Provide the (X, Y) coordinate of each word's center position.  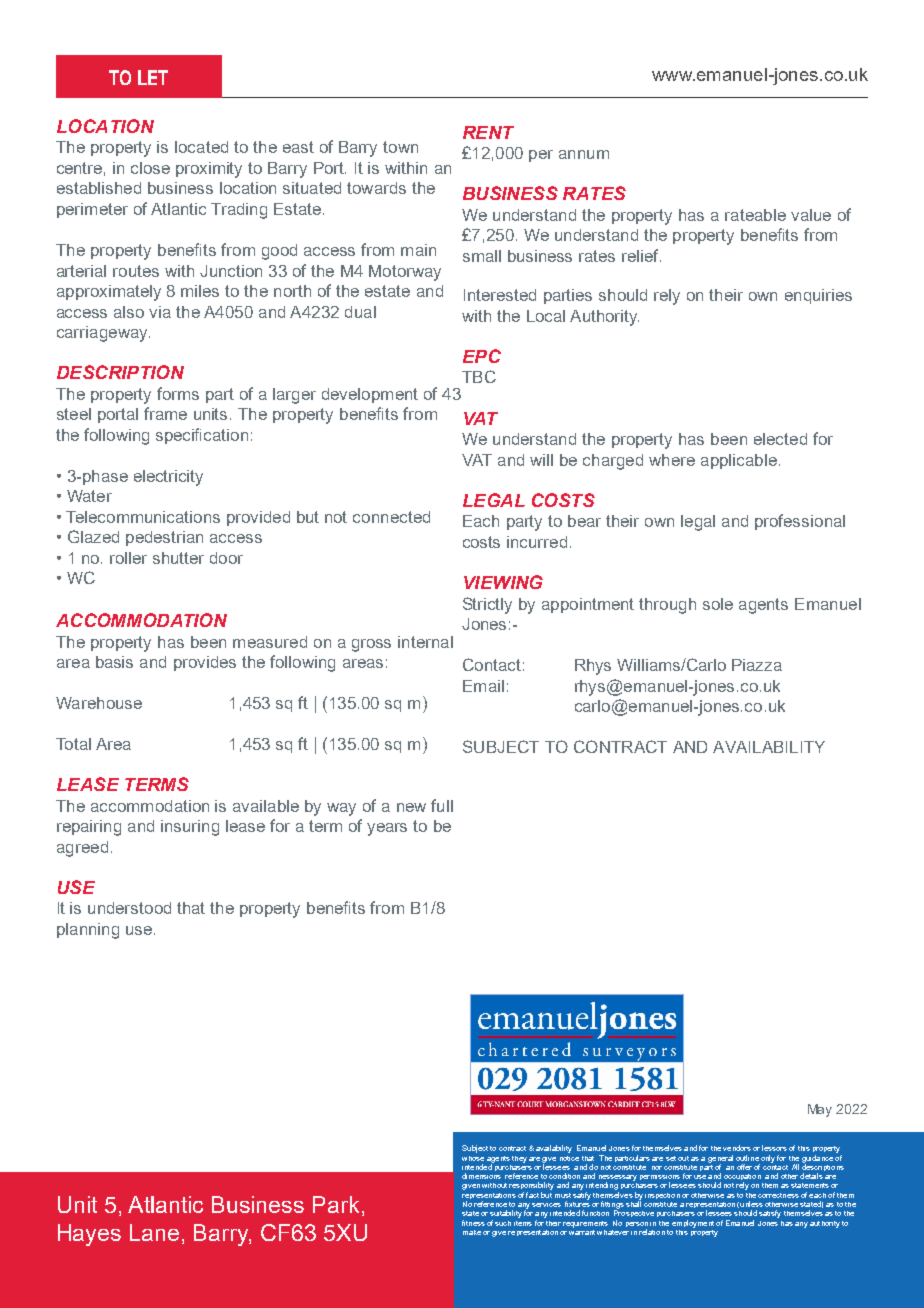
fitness (473, 1223)
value (811, 215)
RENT (488, 132)
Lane (154, 1232)
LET (153, 77)
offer (744, 1167)
